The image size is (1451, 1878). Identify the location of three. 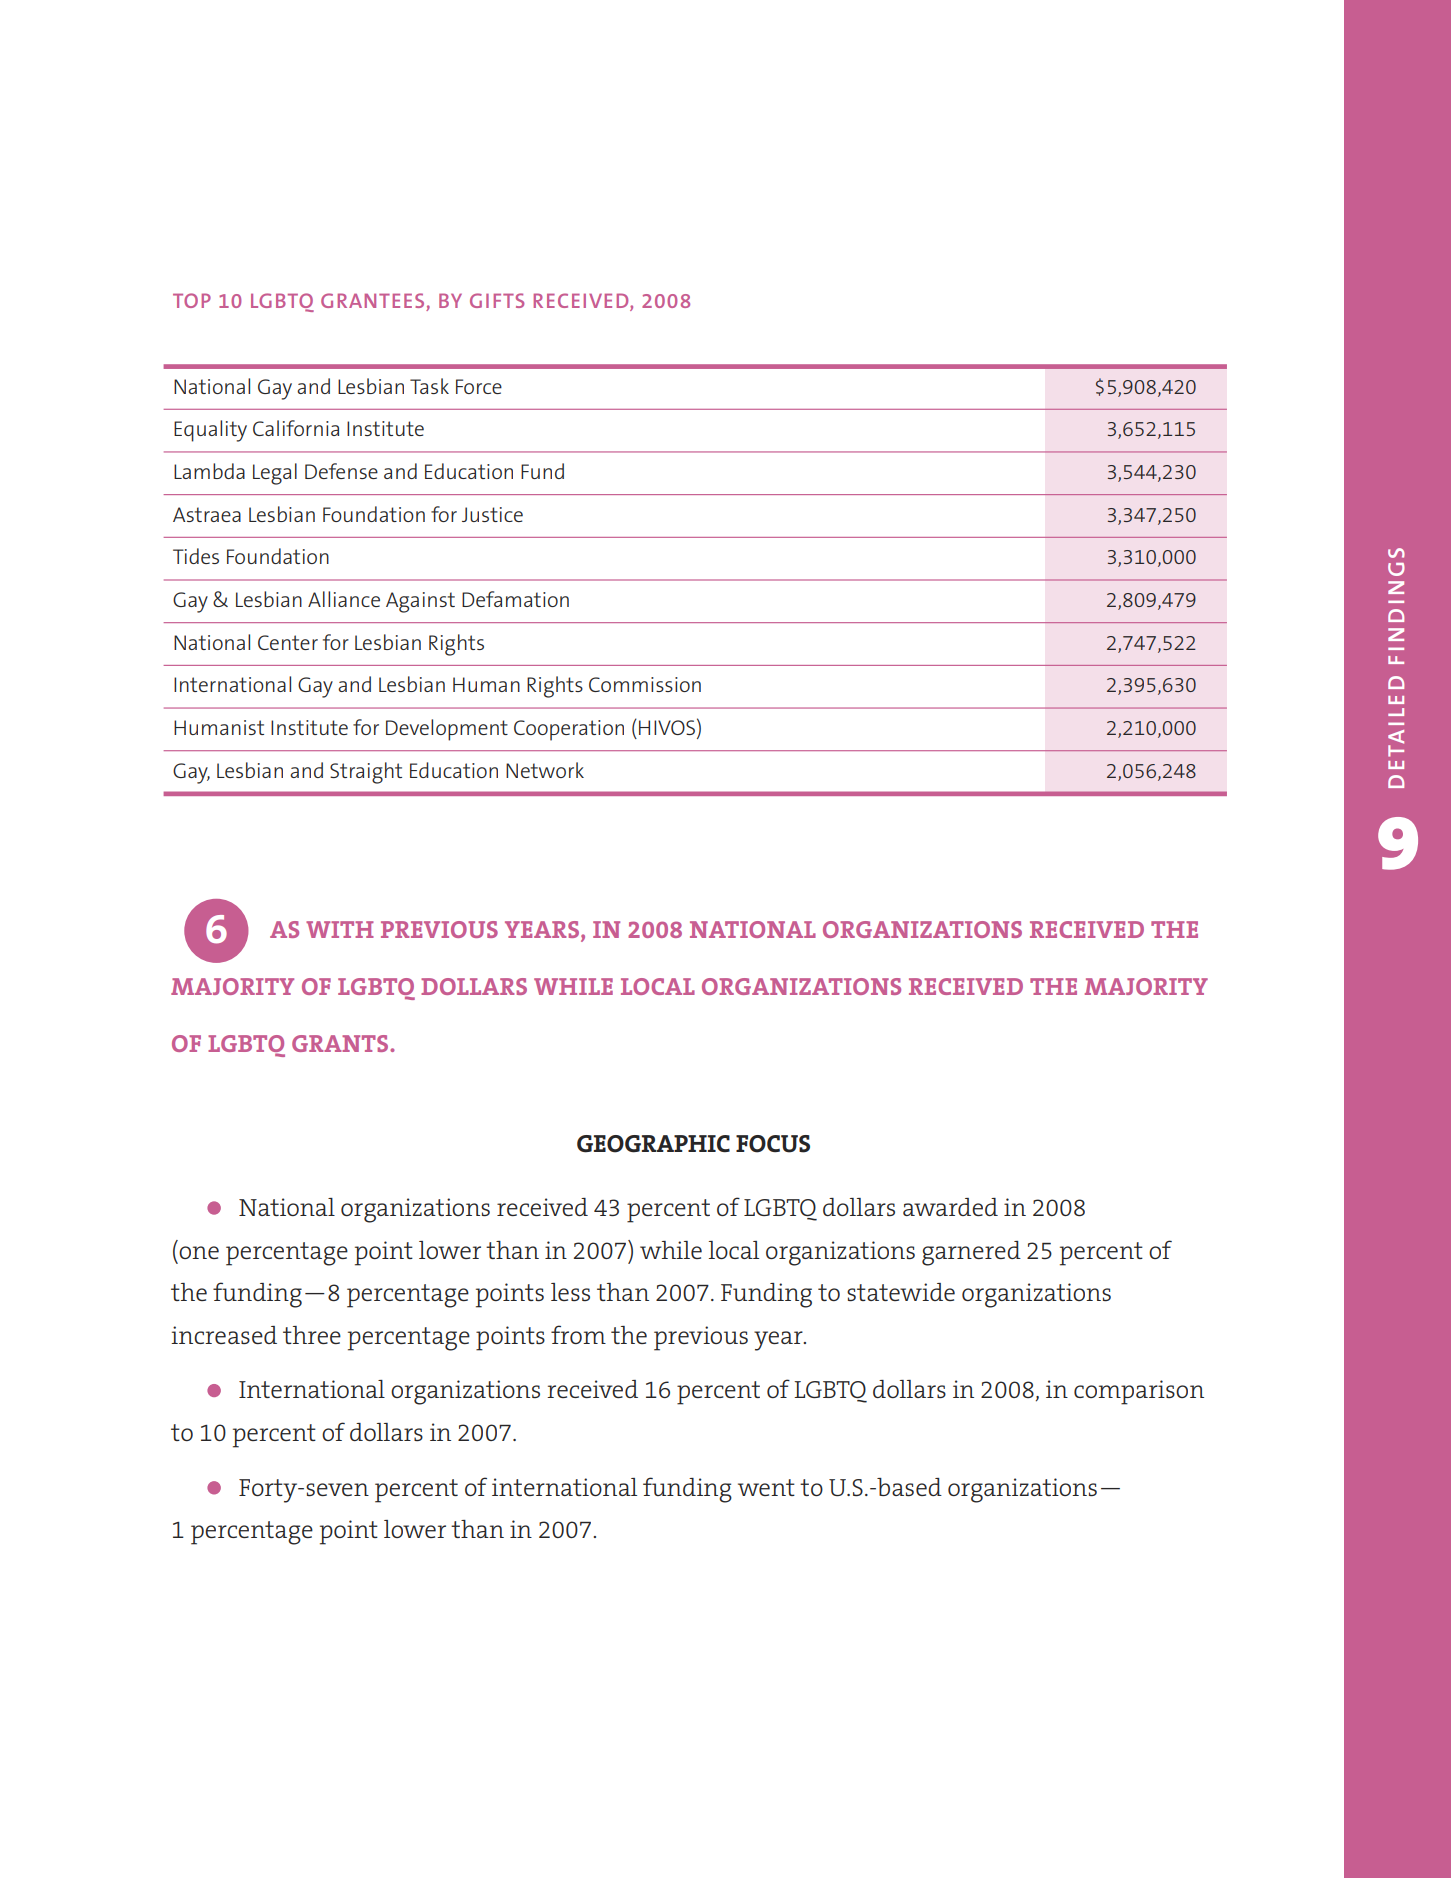
(312, 1335).
